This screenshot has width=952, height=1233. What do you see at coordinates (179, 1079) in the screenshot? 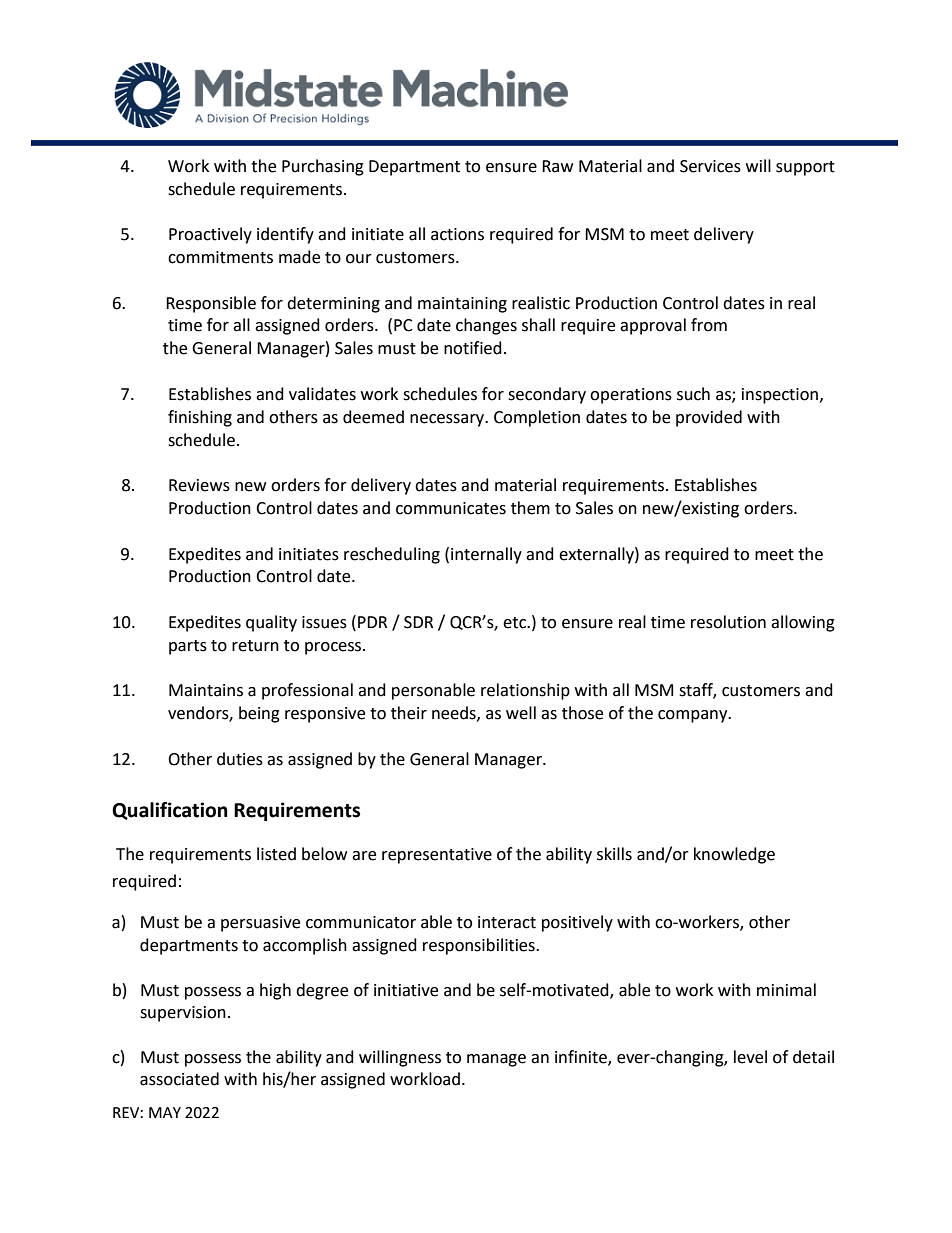
I see `associated` at bounding box center [179, 1079].
